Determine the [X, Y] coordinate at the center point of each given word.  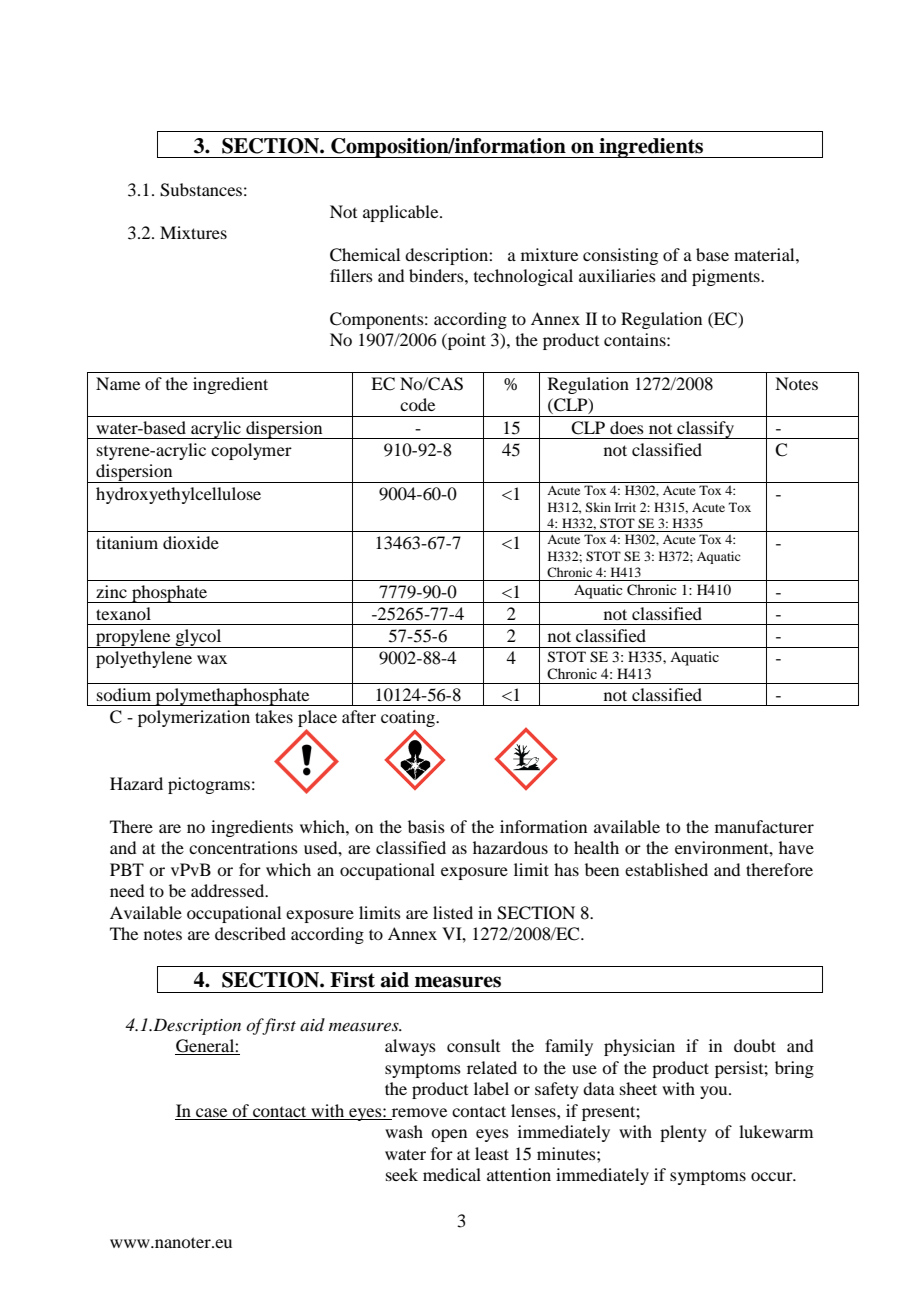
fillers [351, 275]
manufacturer [764, 826]
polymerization [194, 718]
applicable [402, 213]
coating [409, 720]
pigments [727, 277]
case [211, 1112]
